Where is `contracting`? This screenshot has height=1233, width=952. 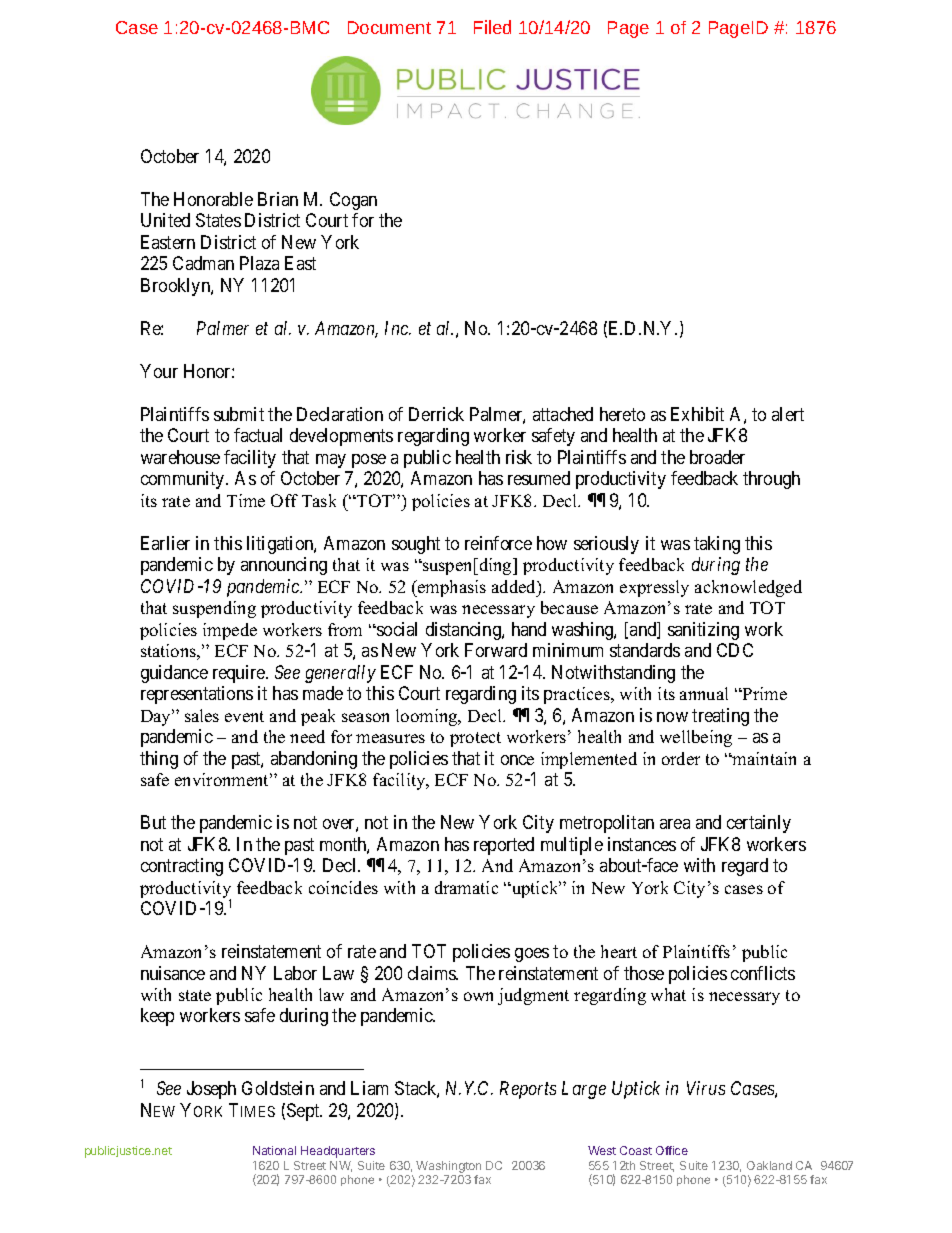
contracting is located at coordinates (182, 867).
